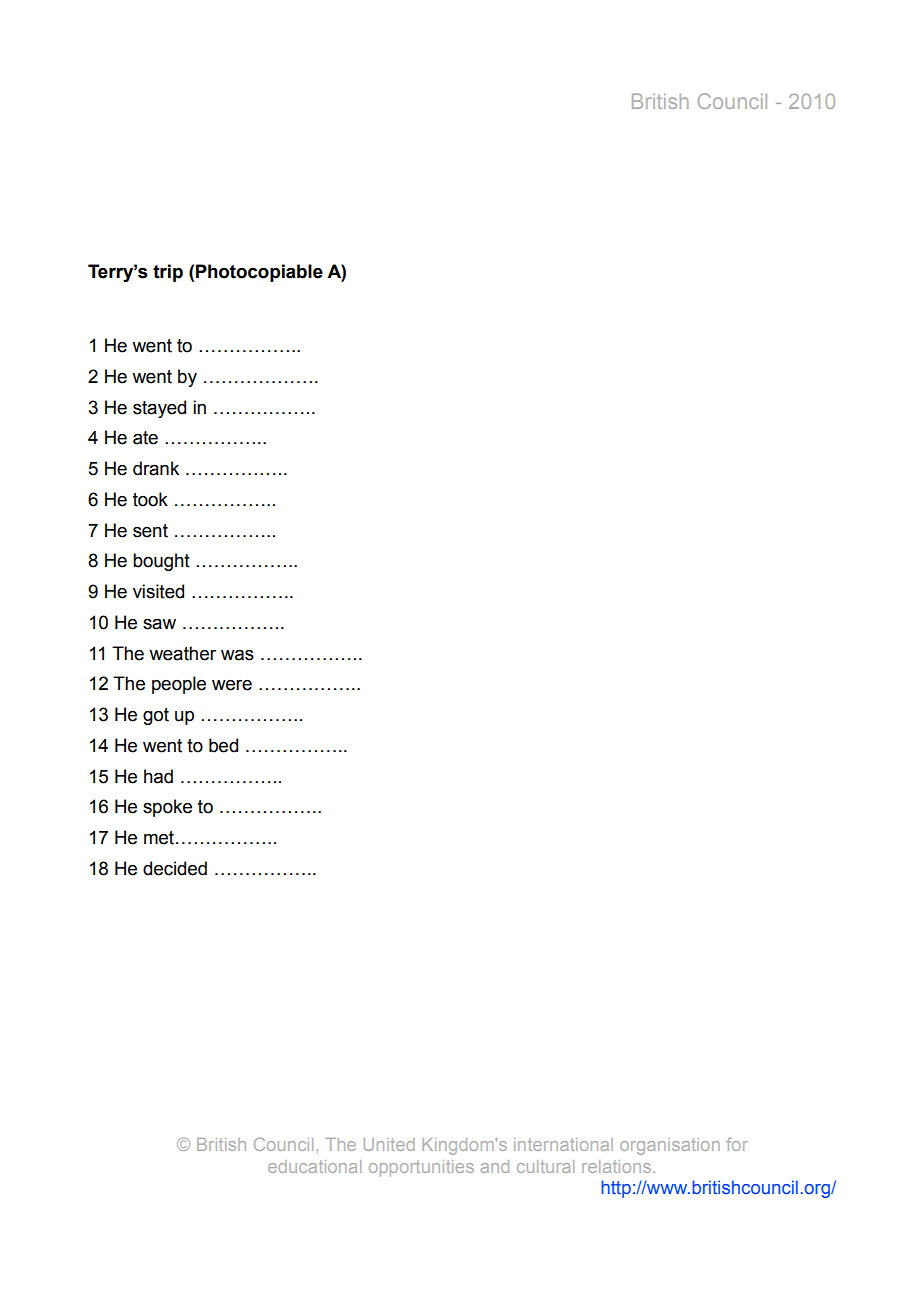 The image size is (924, 1308). Describe the element at coordinates (314, 1166) in the screenshot. I see `educational` at that location.
